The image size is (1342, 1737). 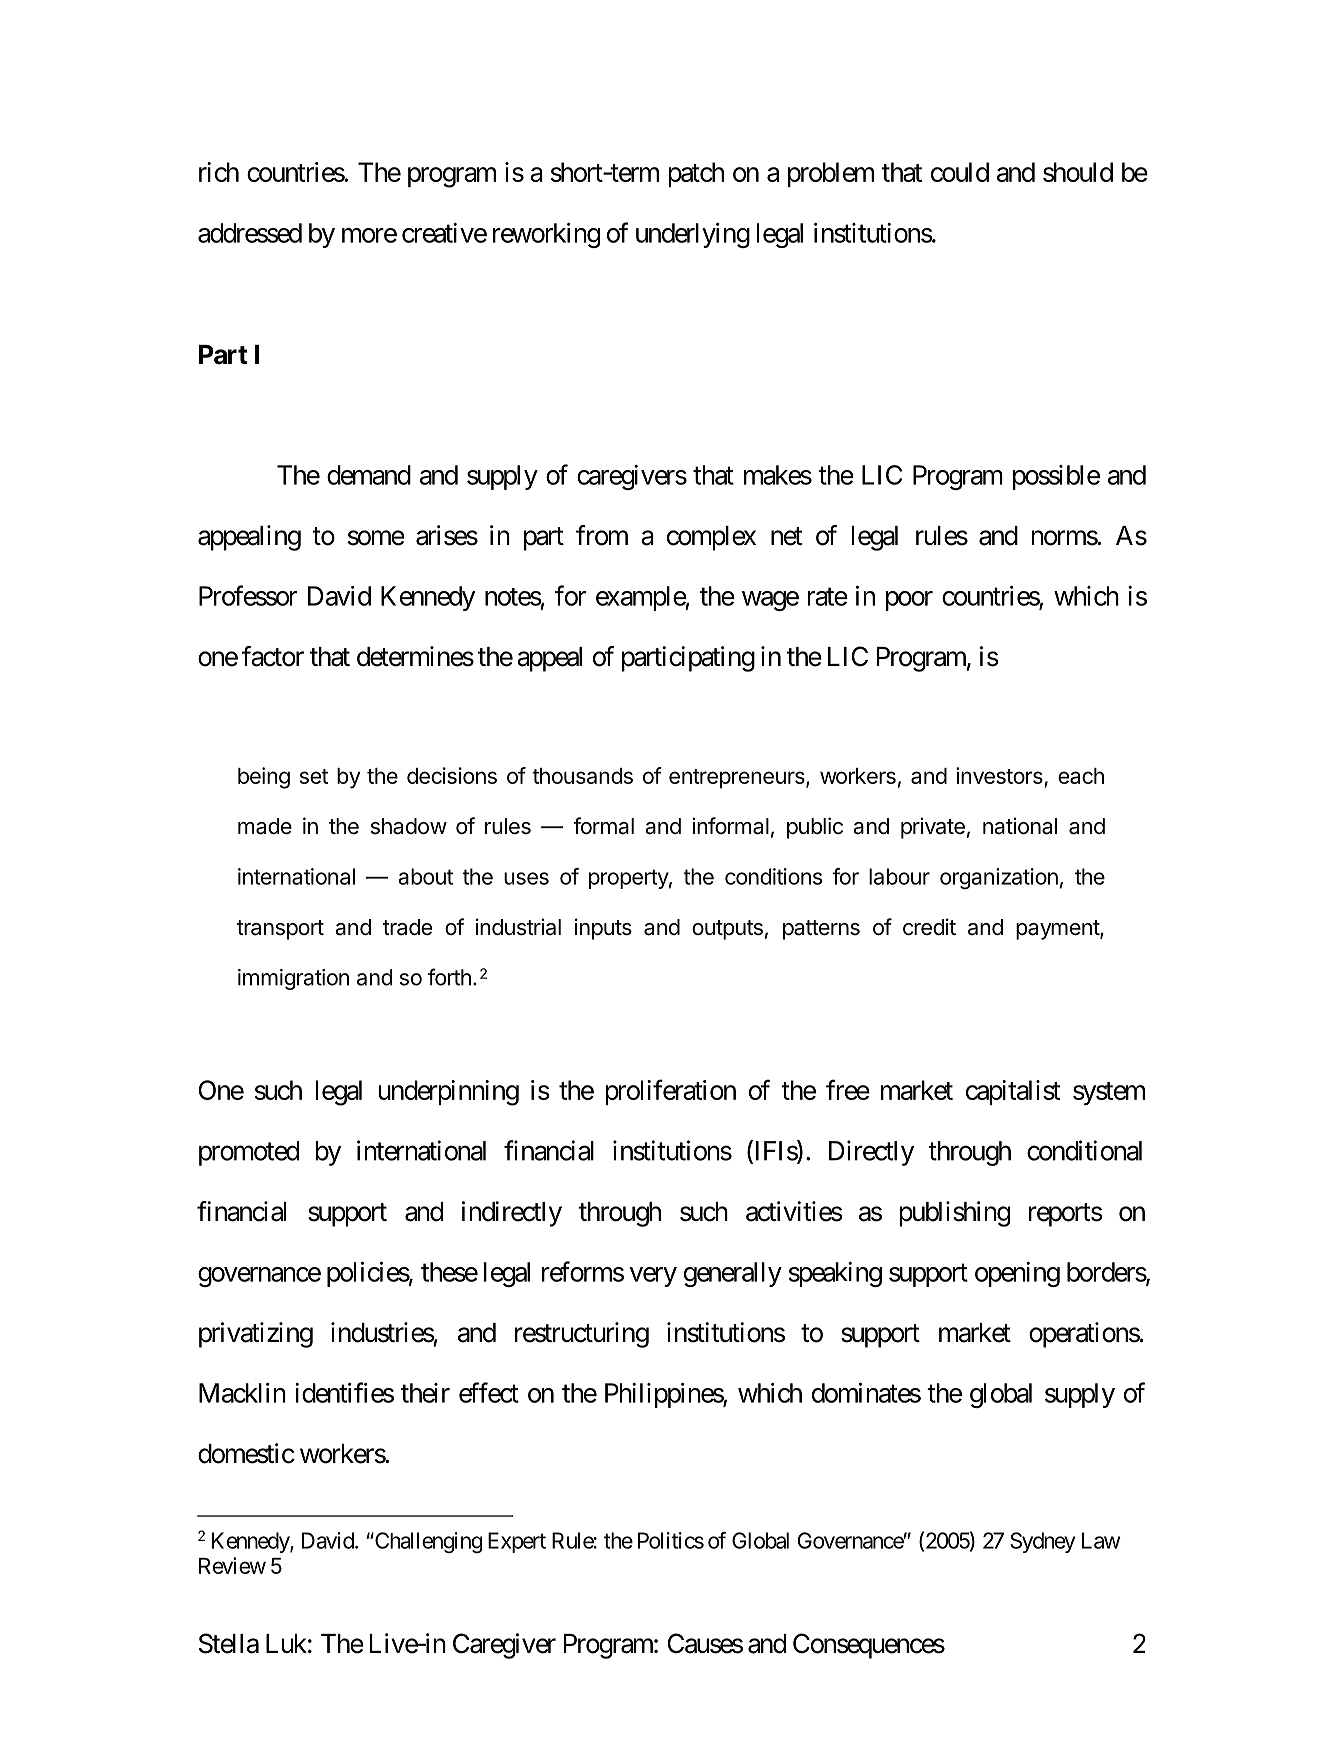 What do you see at coordinates (250, 233) in the screenshot?
I see `addressed` at bounding box center [250, 233].
